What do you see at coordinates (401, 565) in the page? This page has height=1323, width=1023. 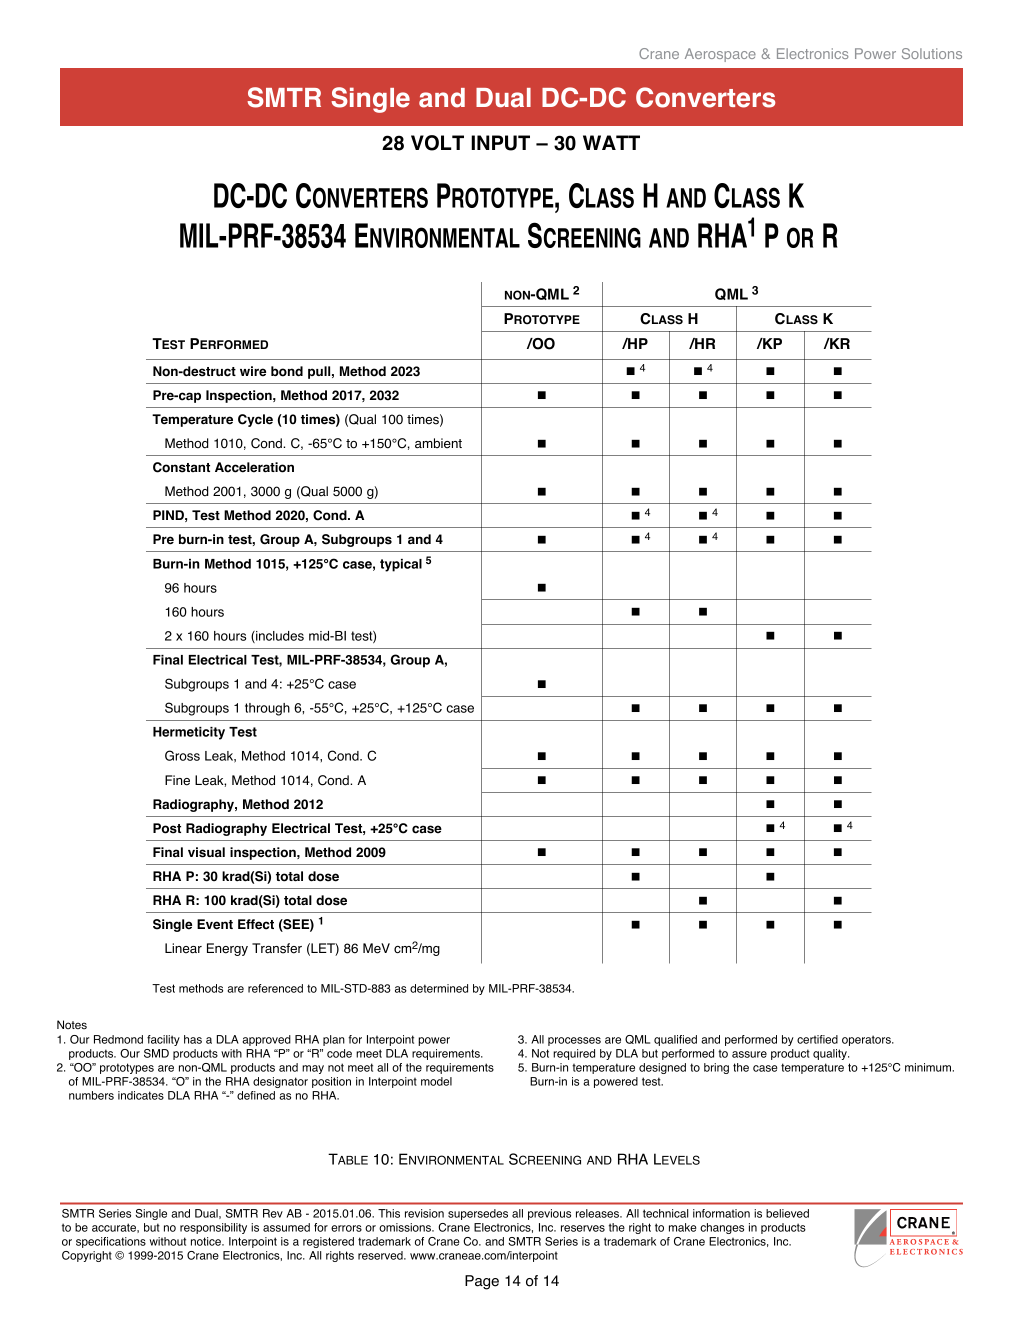 I see `typical` at bounding box center [401, 565].
